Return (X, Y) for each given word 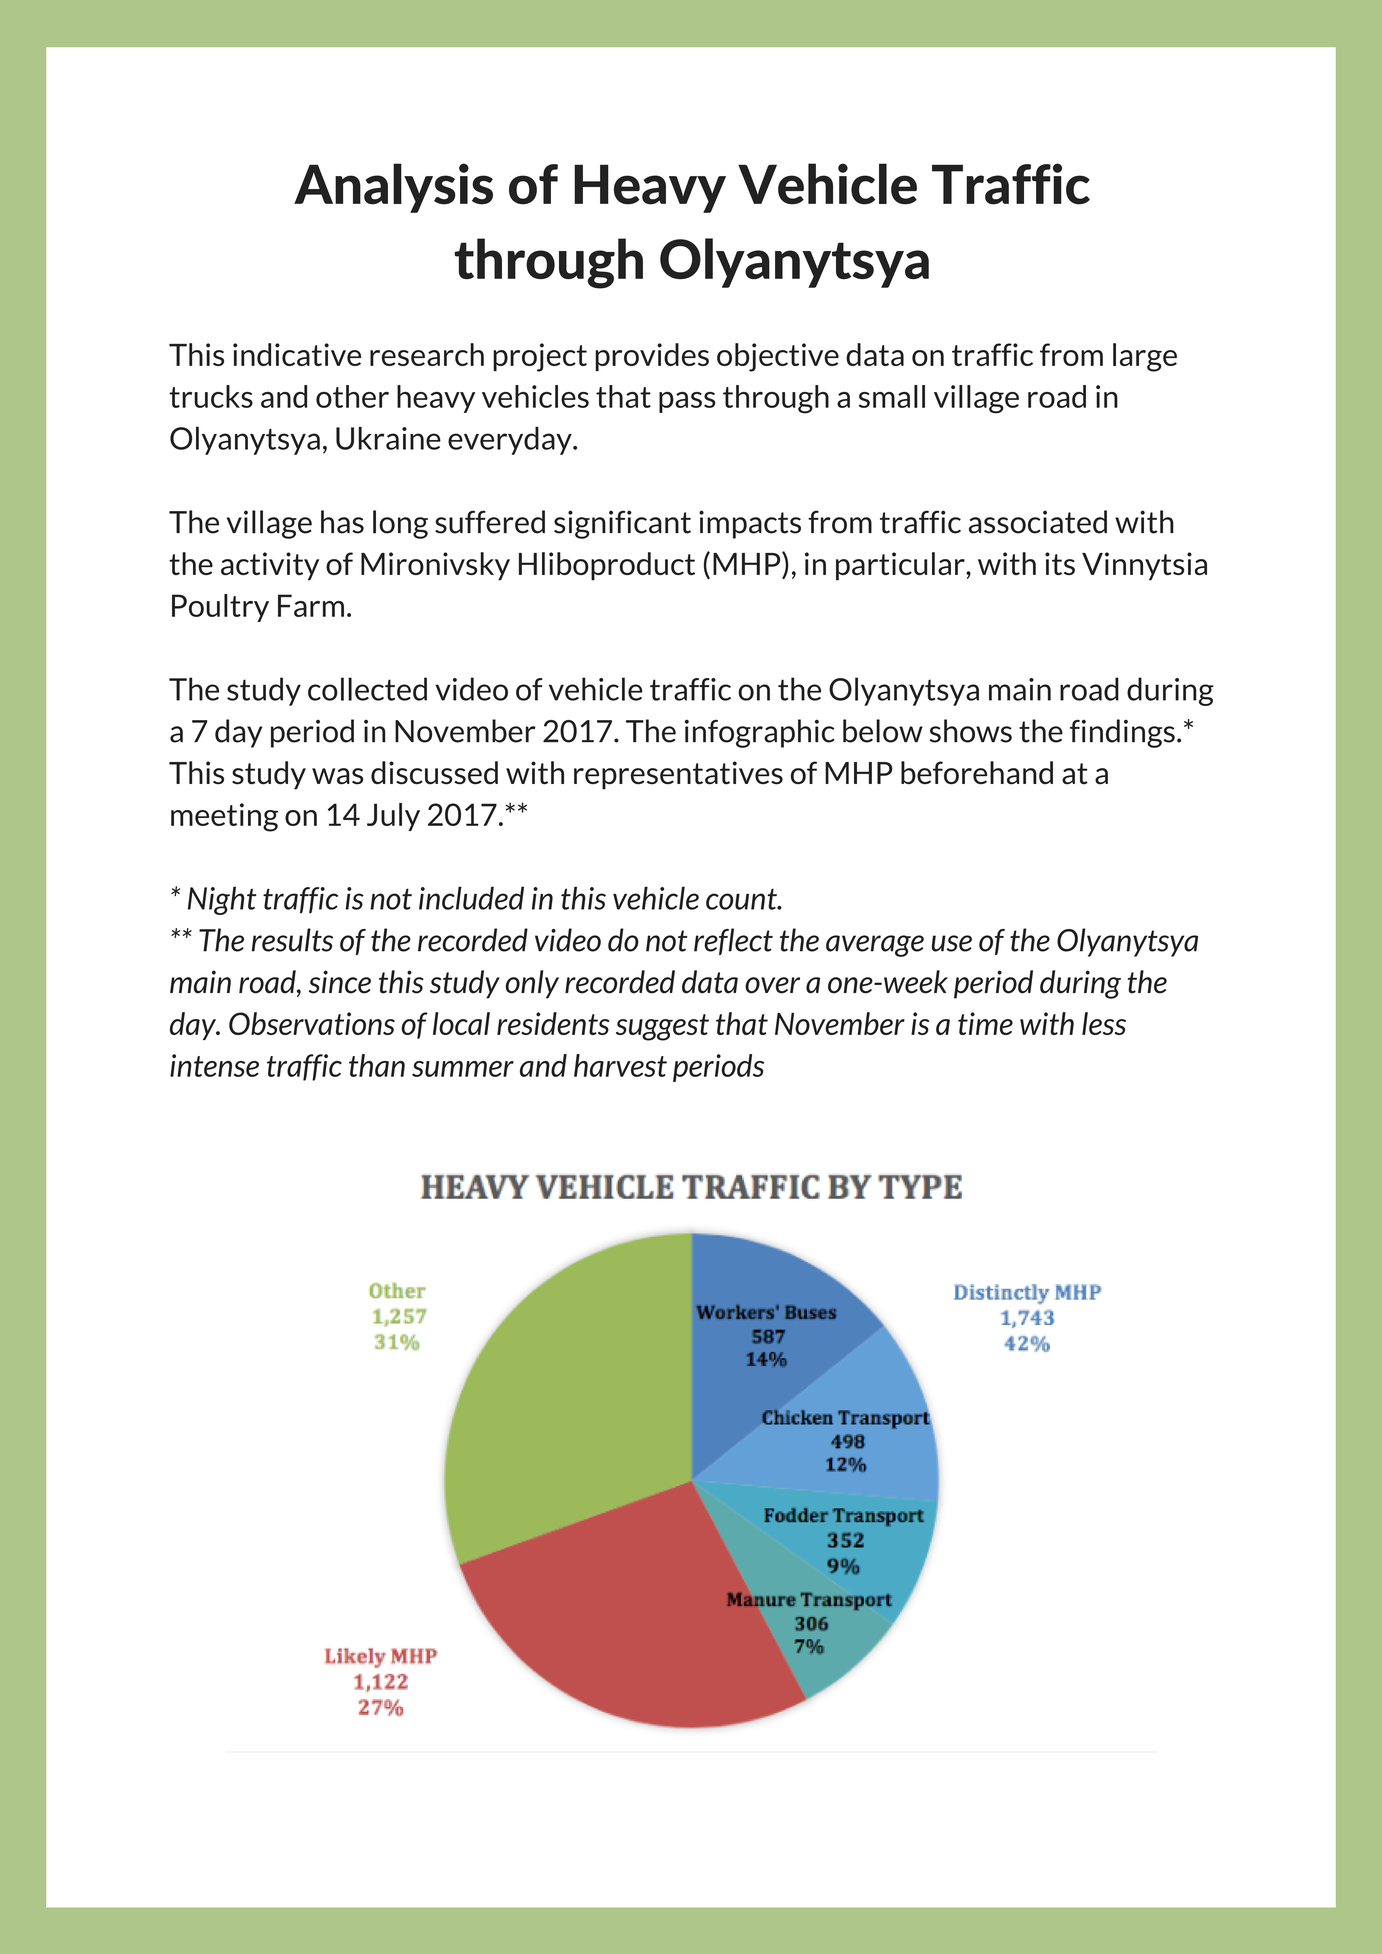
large (1145, 357)
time (985, 1023)
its (1060, 563)
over (772, 985)
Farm (311, 605)
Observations (312, 1023)
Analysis (393, 188)
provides (652, 357)
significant (622, 524)
